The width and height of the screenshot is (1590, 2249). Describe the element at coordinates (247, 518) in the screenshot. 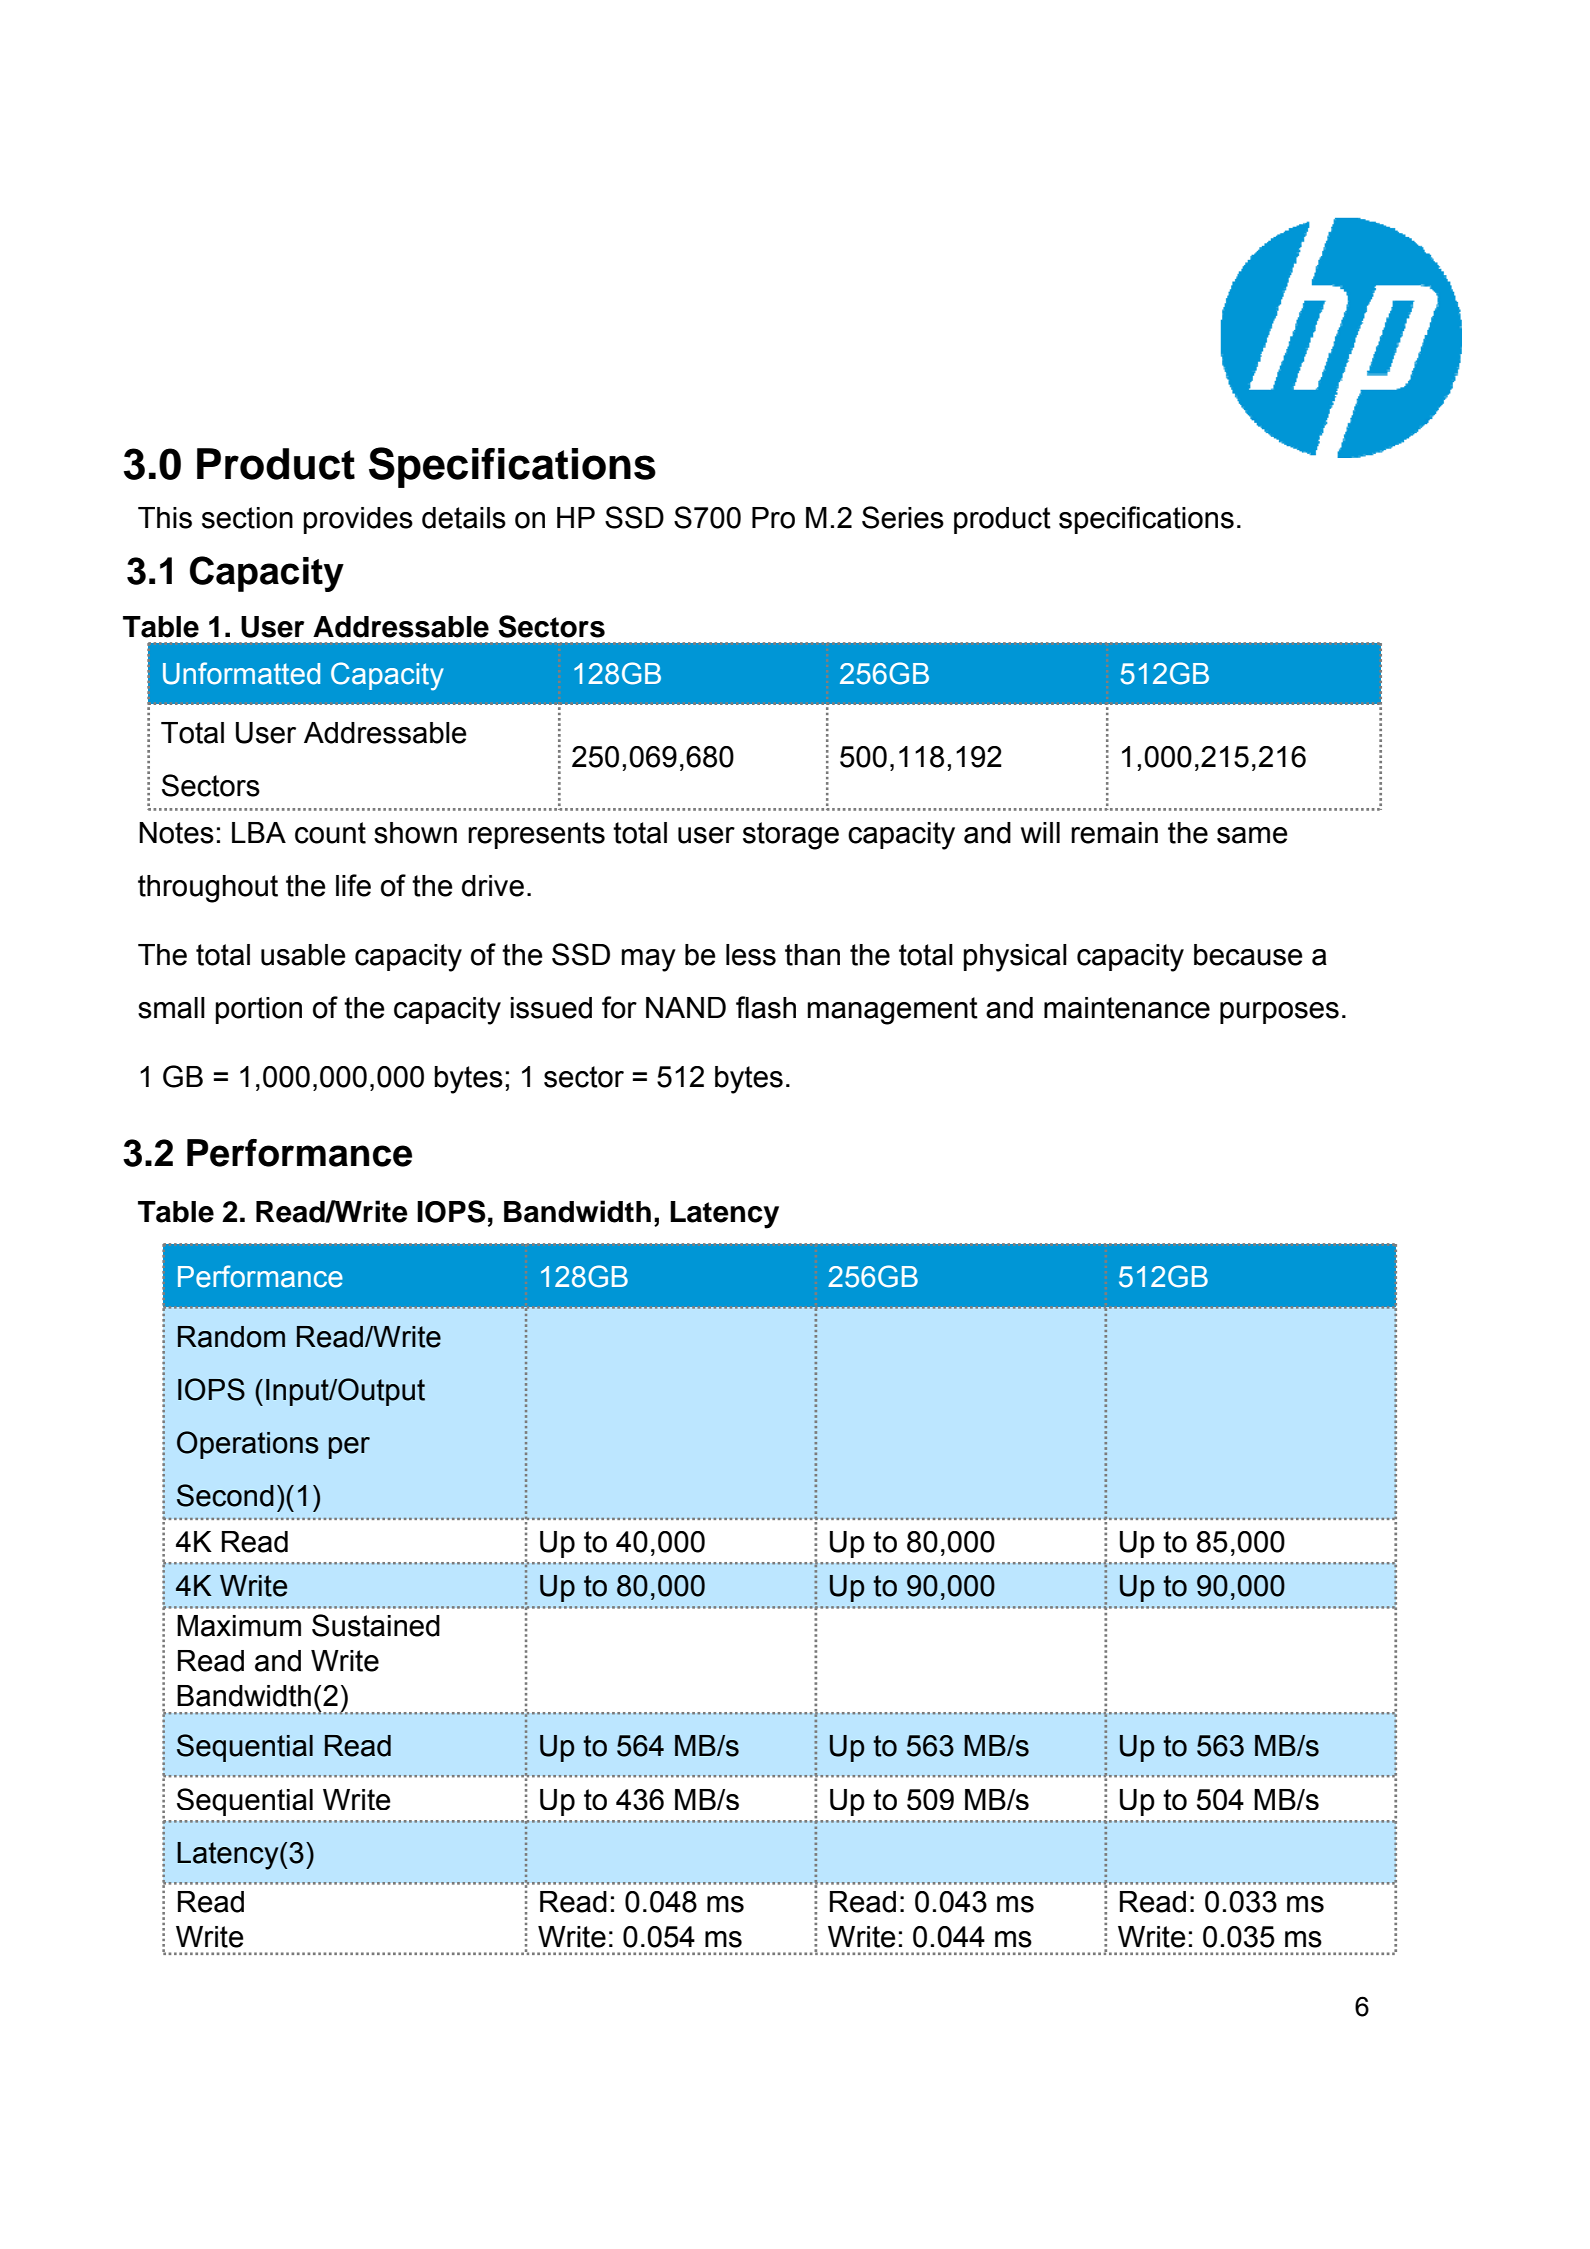

I see `section` at that location.
